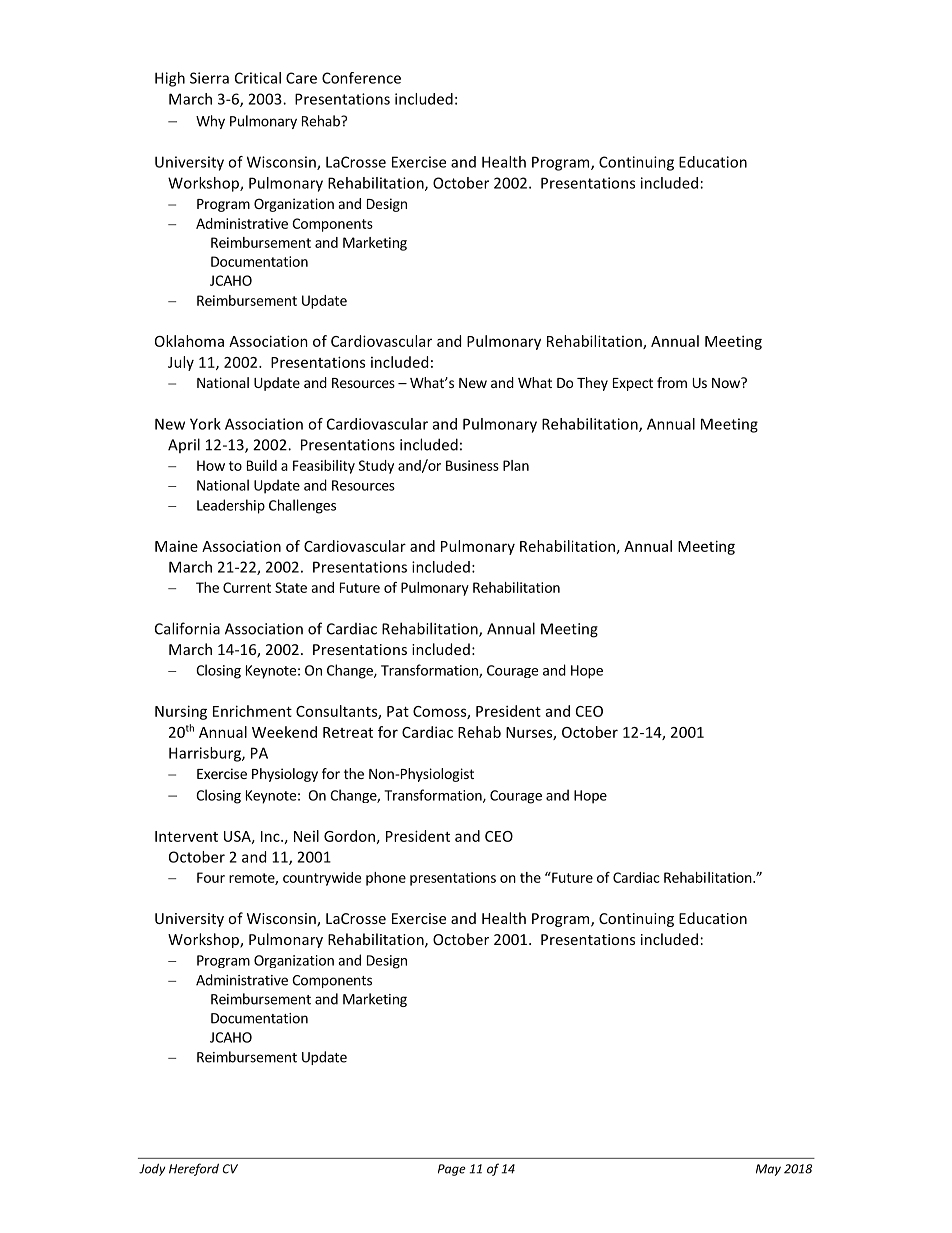 Image resolution: width=952 pixels, height=1233 pixels. I want to click on Hereford, so click(194, 1169).
